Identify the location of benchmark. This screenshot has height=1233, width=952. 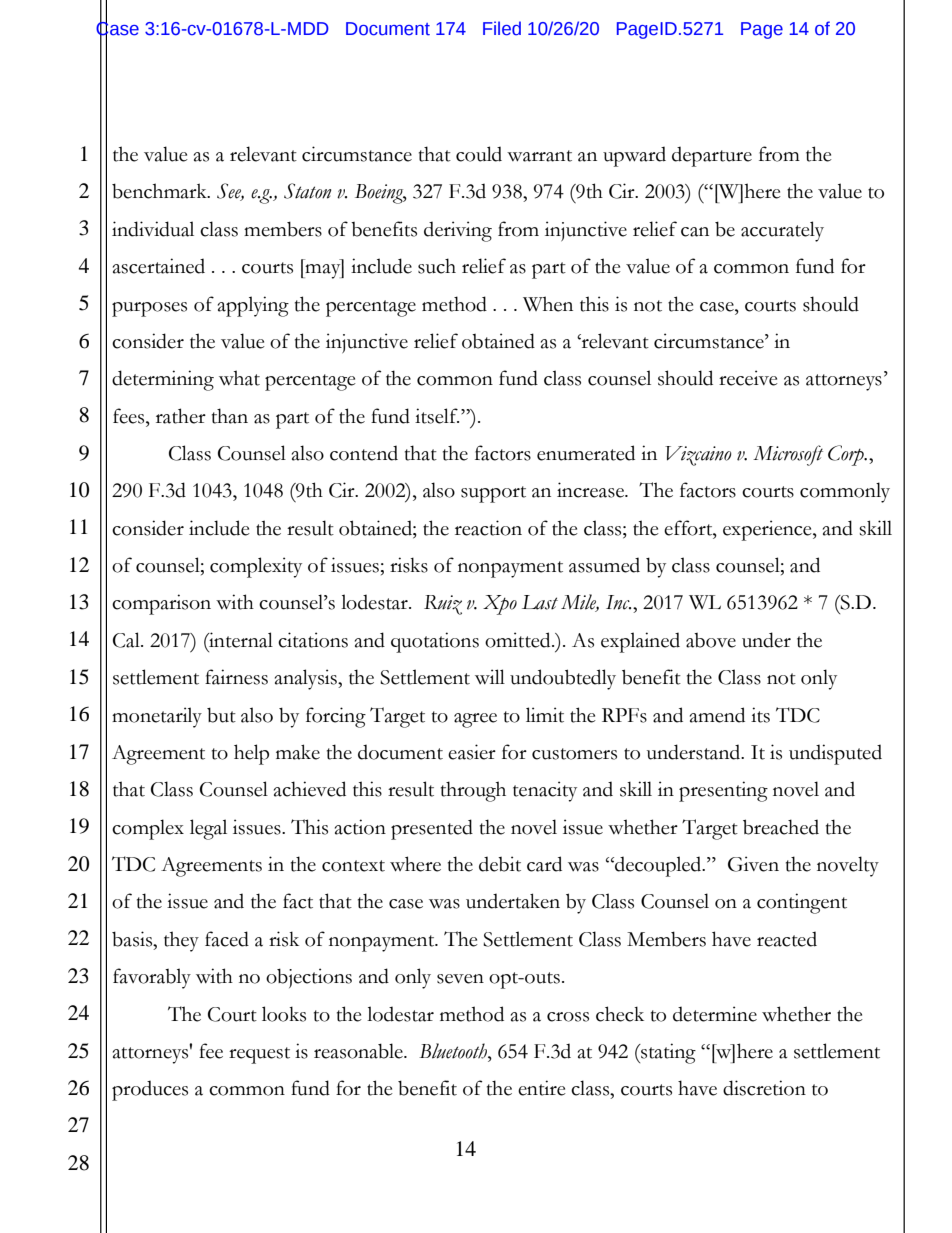
(160, 191).
